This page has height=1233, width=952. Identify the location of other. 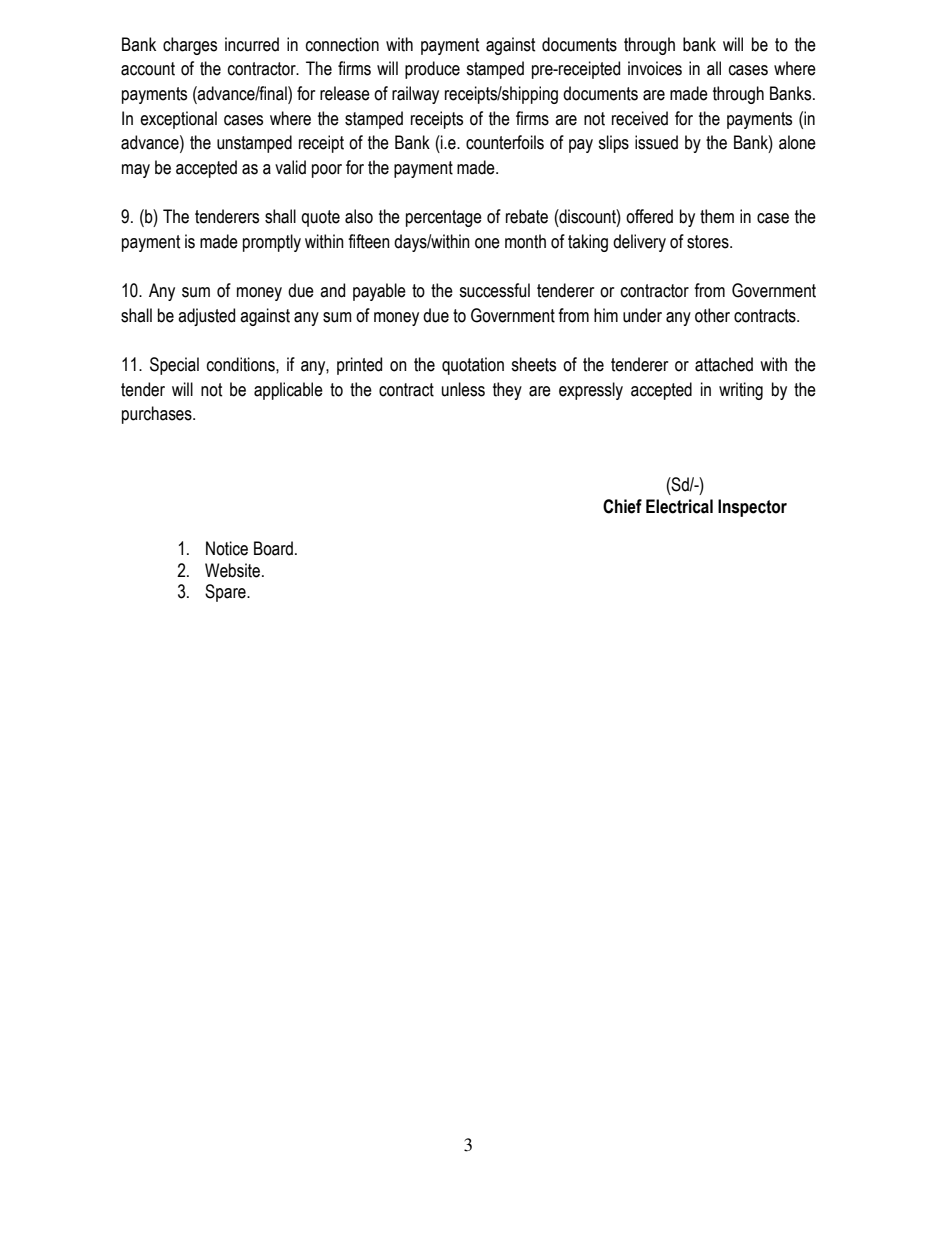
(712, 315).
